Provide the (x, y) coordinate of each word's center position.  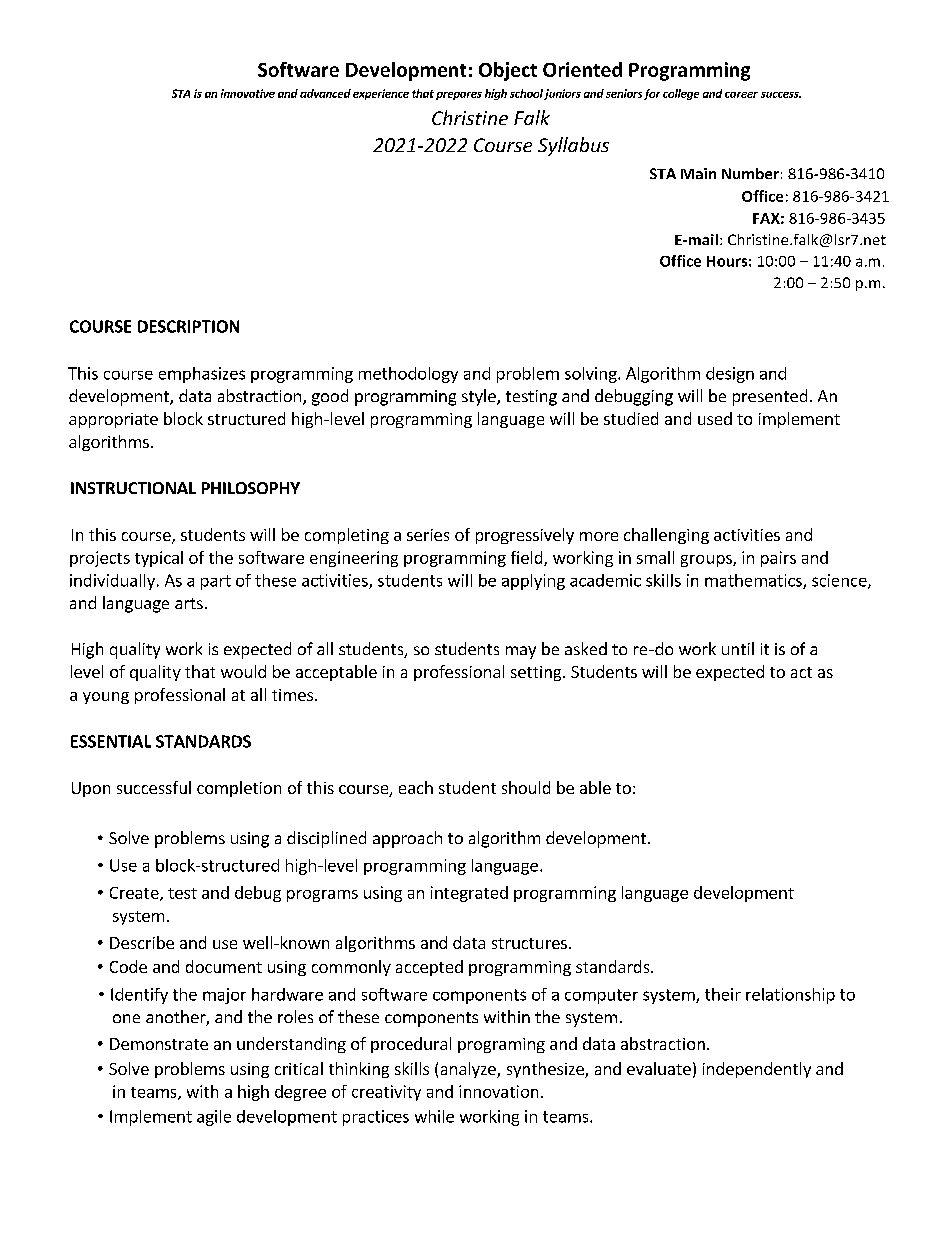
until (738, 648)
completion (239, 789)
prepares (459, 96)
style (480, 397)
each (416, 787)
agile (214, 1118)
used (715, 418)
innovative (248, 93)
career (741, 95)
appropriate (113, 420)
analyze (469, 1070)
